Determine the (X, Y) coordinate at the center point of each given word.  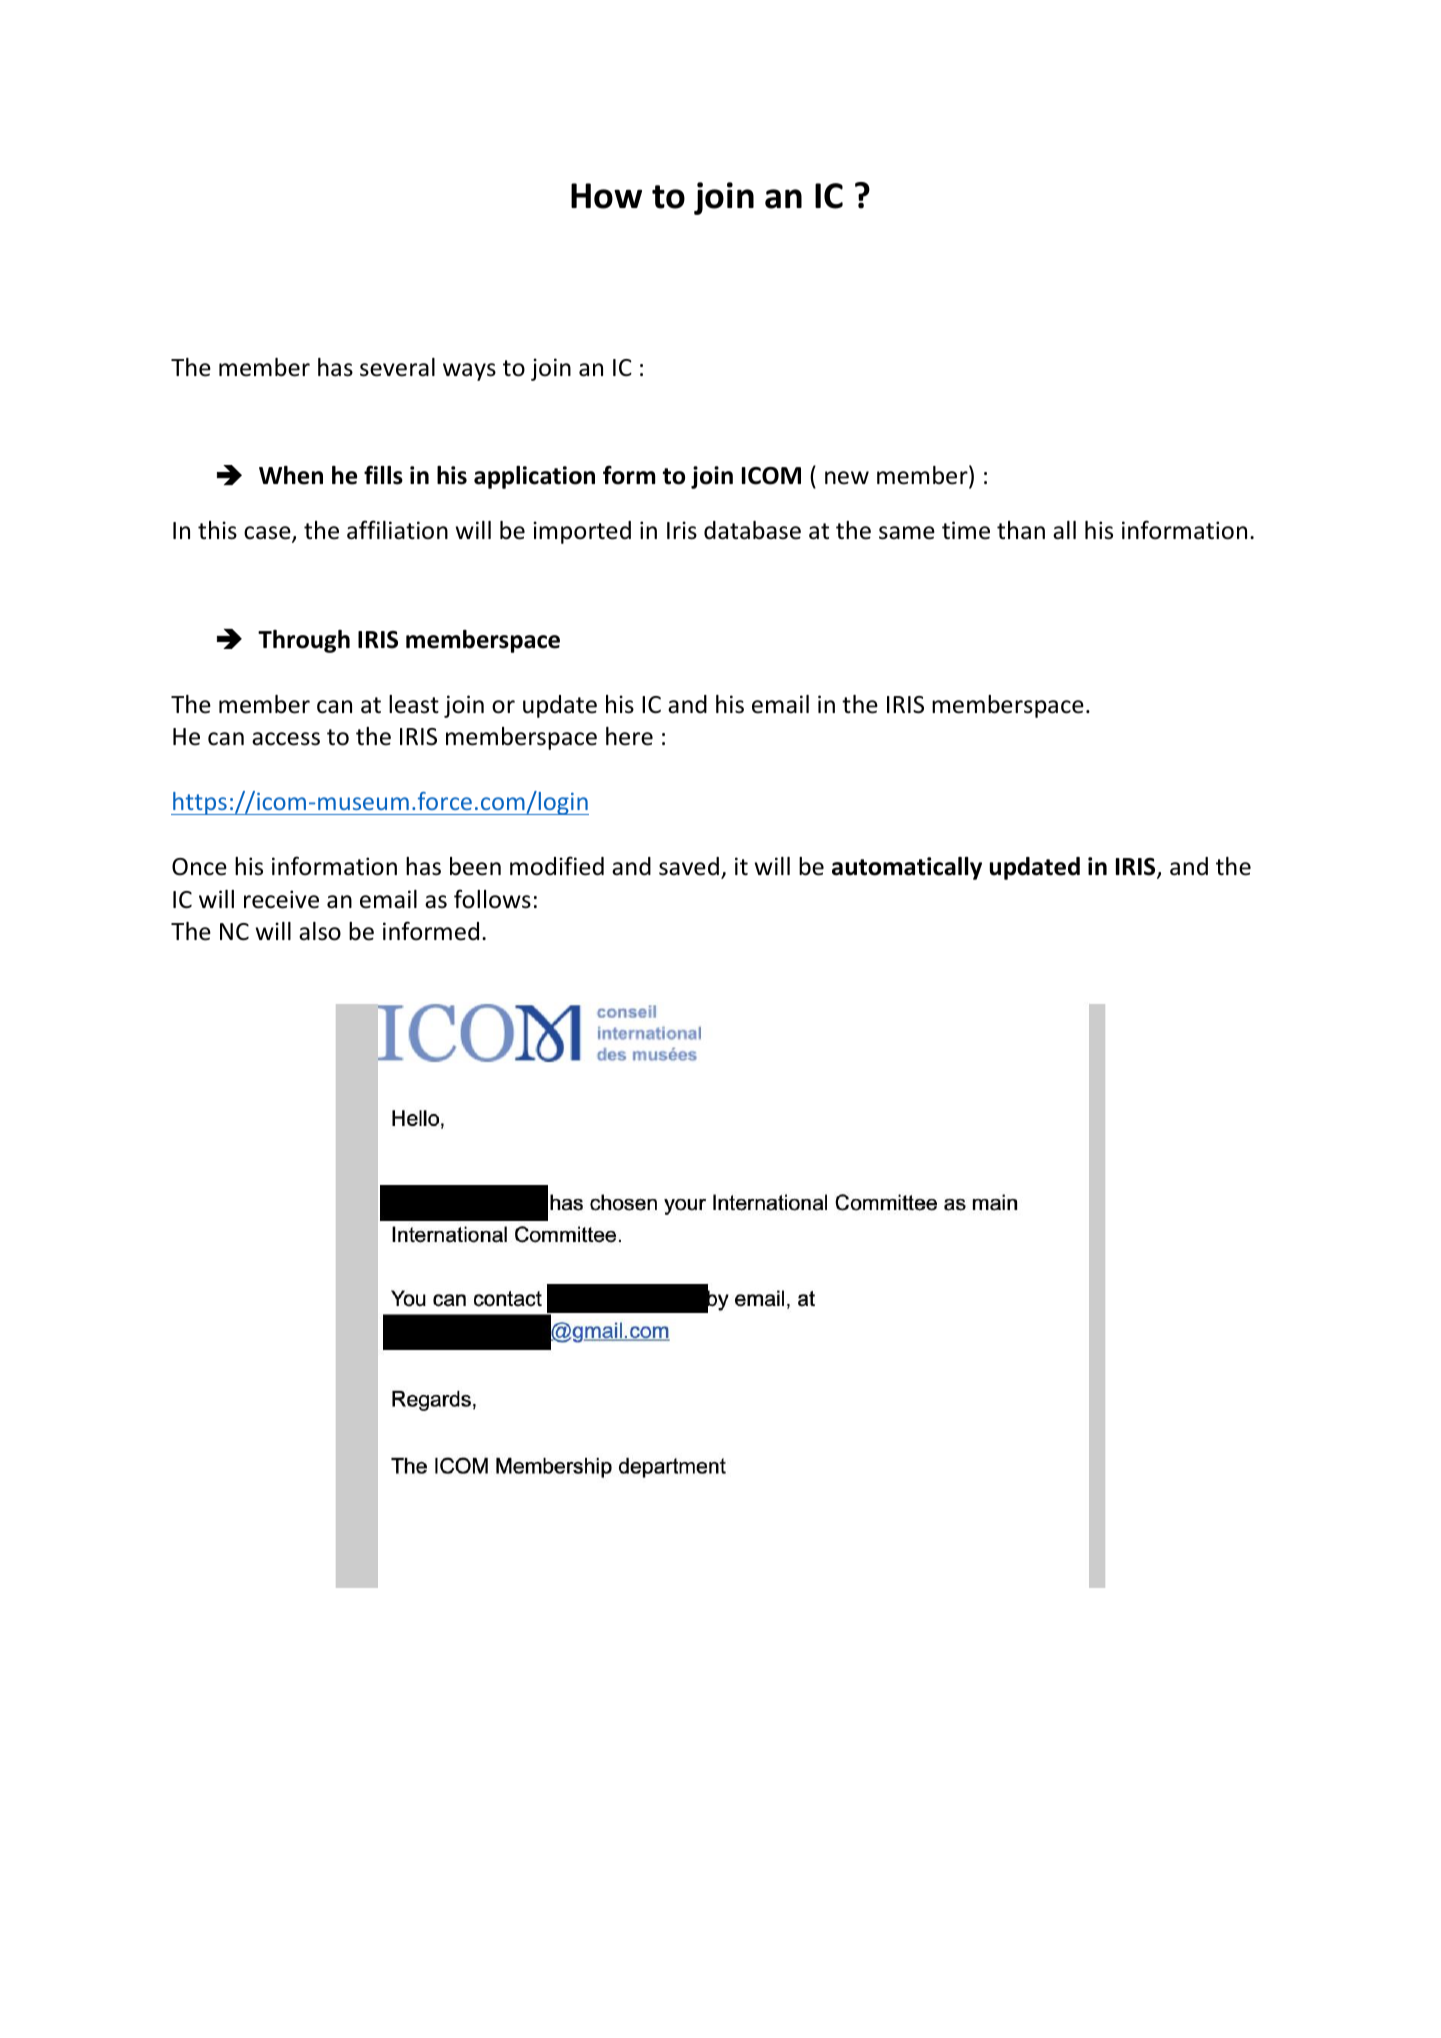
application (534, 477)
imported (582, 532)
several (397, 367)
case (268, 534)
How (606, 196)
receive (281, 899)
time (966, 530)
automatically (907, 868)
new (847, 478)
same (907, 533)
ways (469, 372)
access (286, 739)
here (629, 736)
